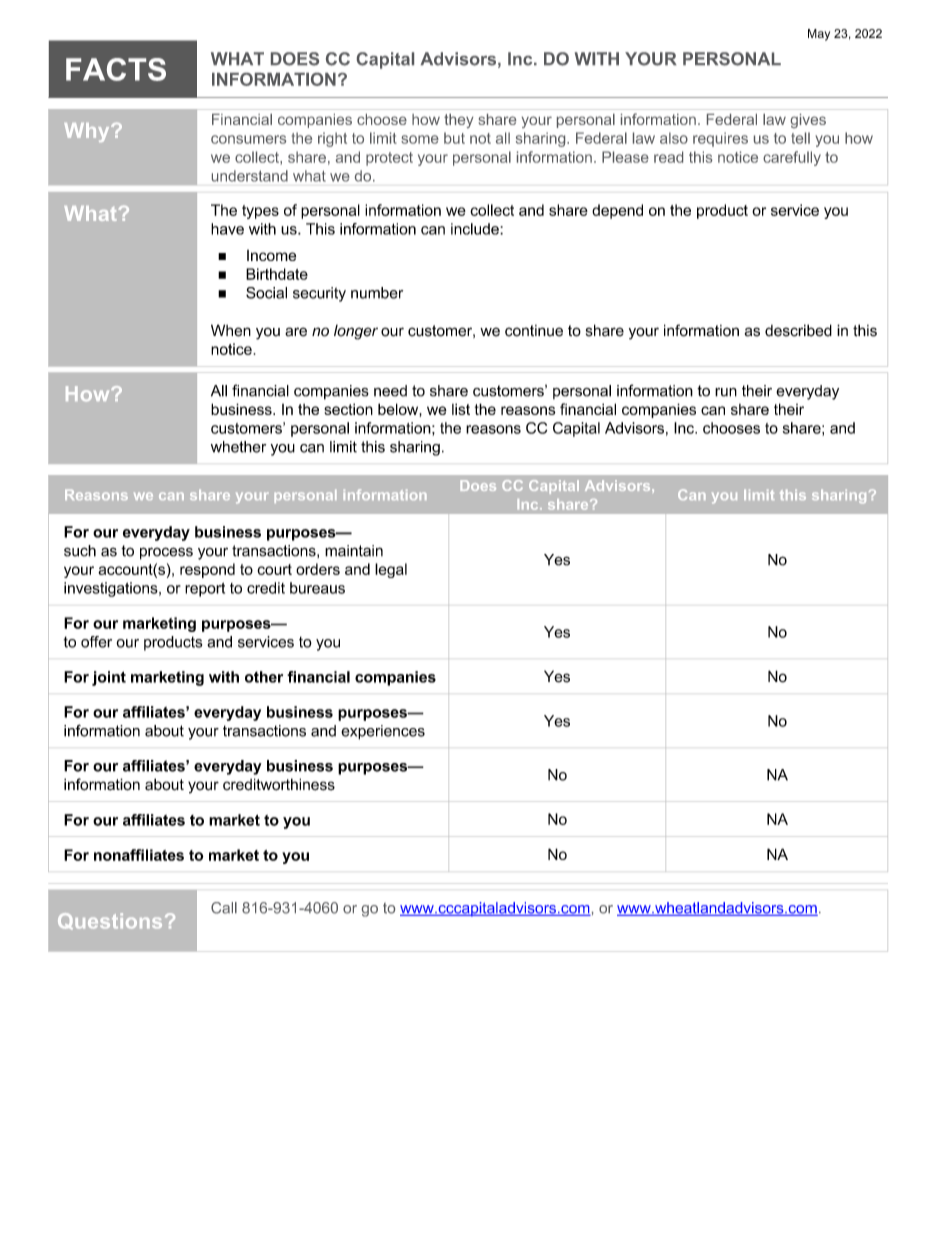 This document has width=952, height=1233. Describe the element at coordinates (726, 392) in the document. I see `run` at that location.
